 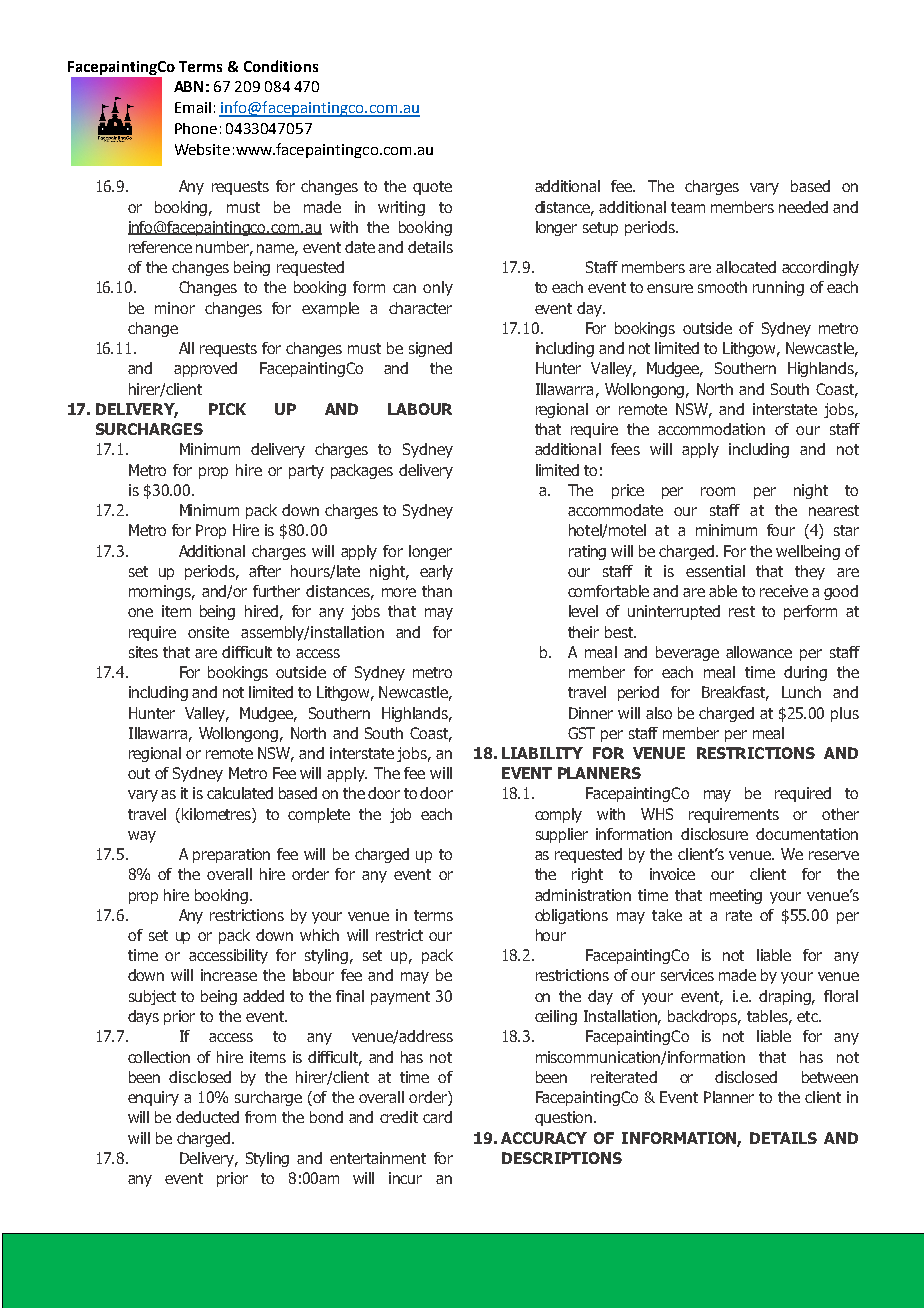 What do you see at coordinates (208, 632) in the image?
I see `onsite` at bounding box center [208, 632].
